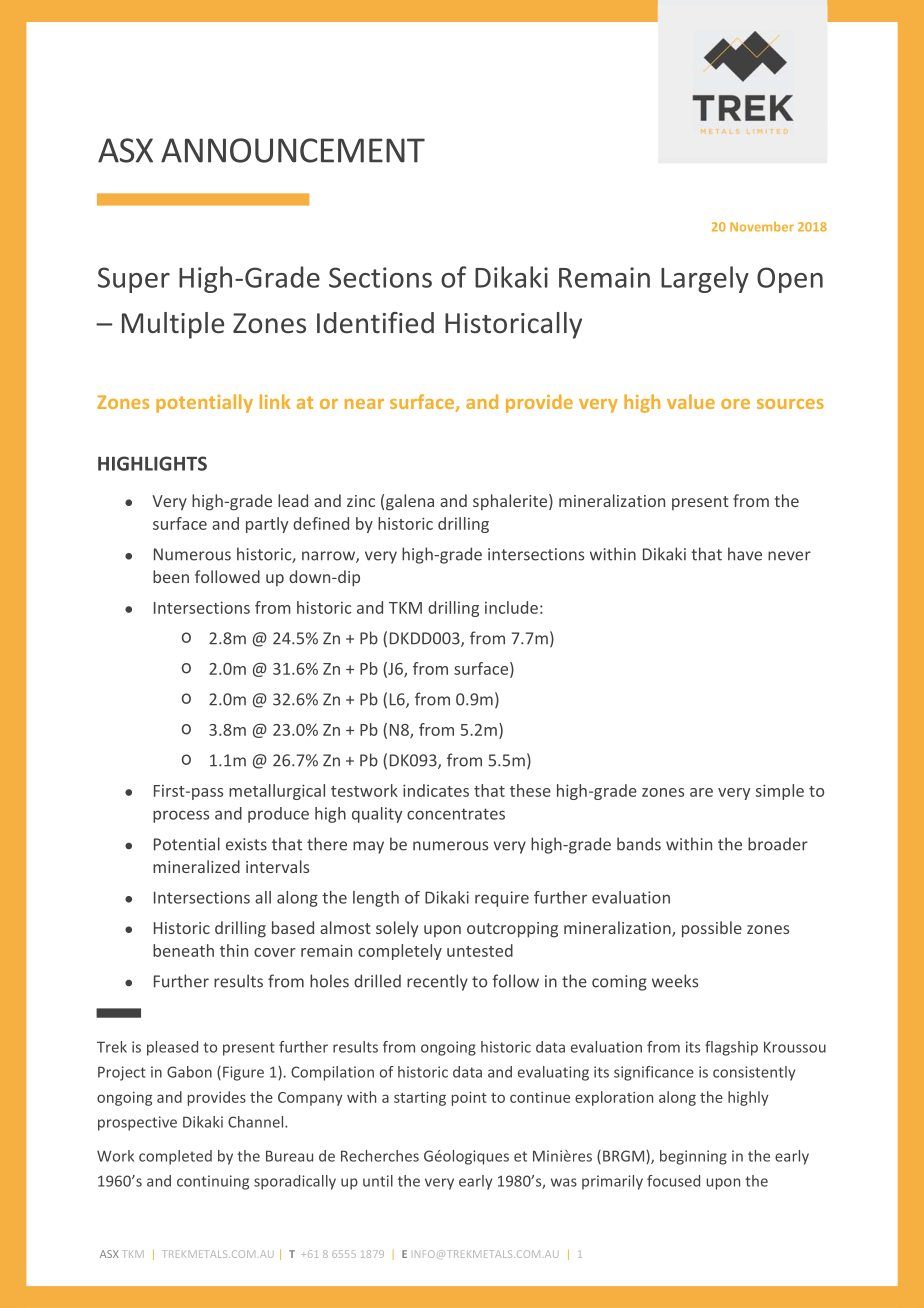 This screenshot has width=924, height=1308. I want to click on ANNOUNCEMENT, so click(293, 150).
